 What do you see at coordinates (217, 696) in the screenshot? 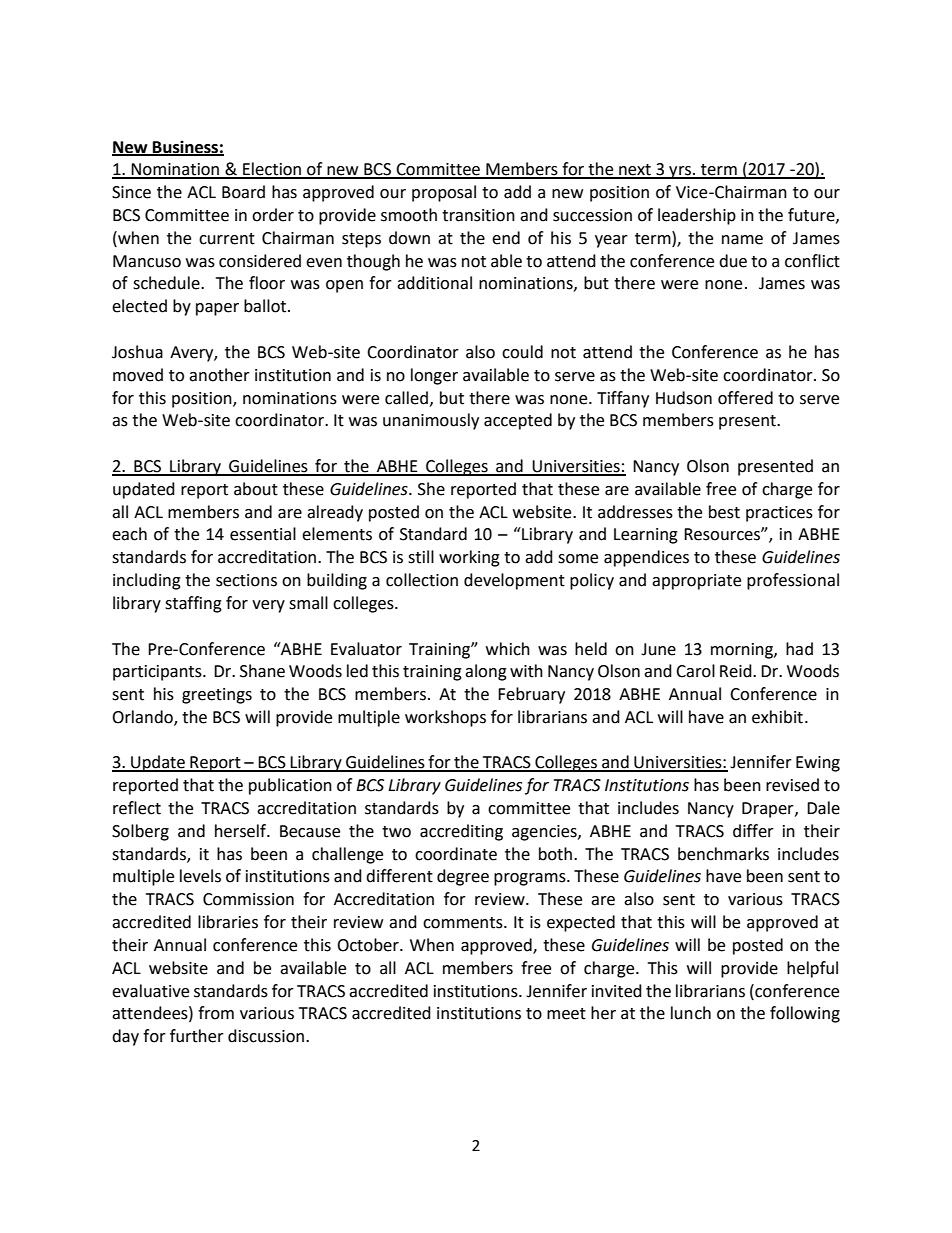
I see `greetings` at bounding box center [217, 696].
